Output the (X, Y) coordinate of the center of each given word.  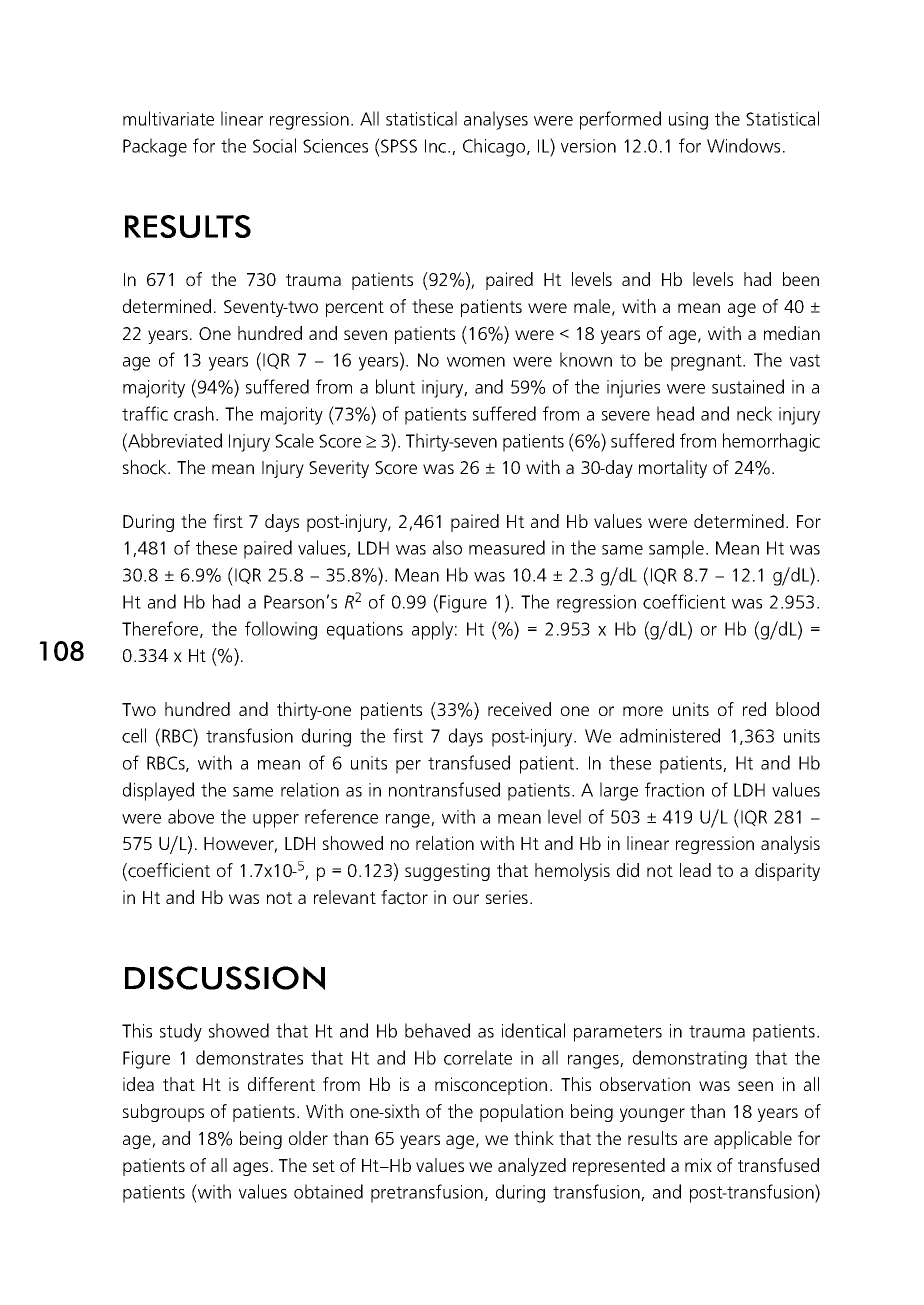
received (519, 709)
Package (155, 147)
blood (797, 709)
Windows (743, 145)
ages (250, 1169)
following (281, 630)
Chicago (495, 147)
